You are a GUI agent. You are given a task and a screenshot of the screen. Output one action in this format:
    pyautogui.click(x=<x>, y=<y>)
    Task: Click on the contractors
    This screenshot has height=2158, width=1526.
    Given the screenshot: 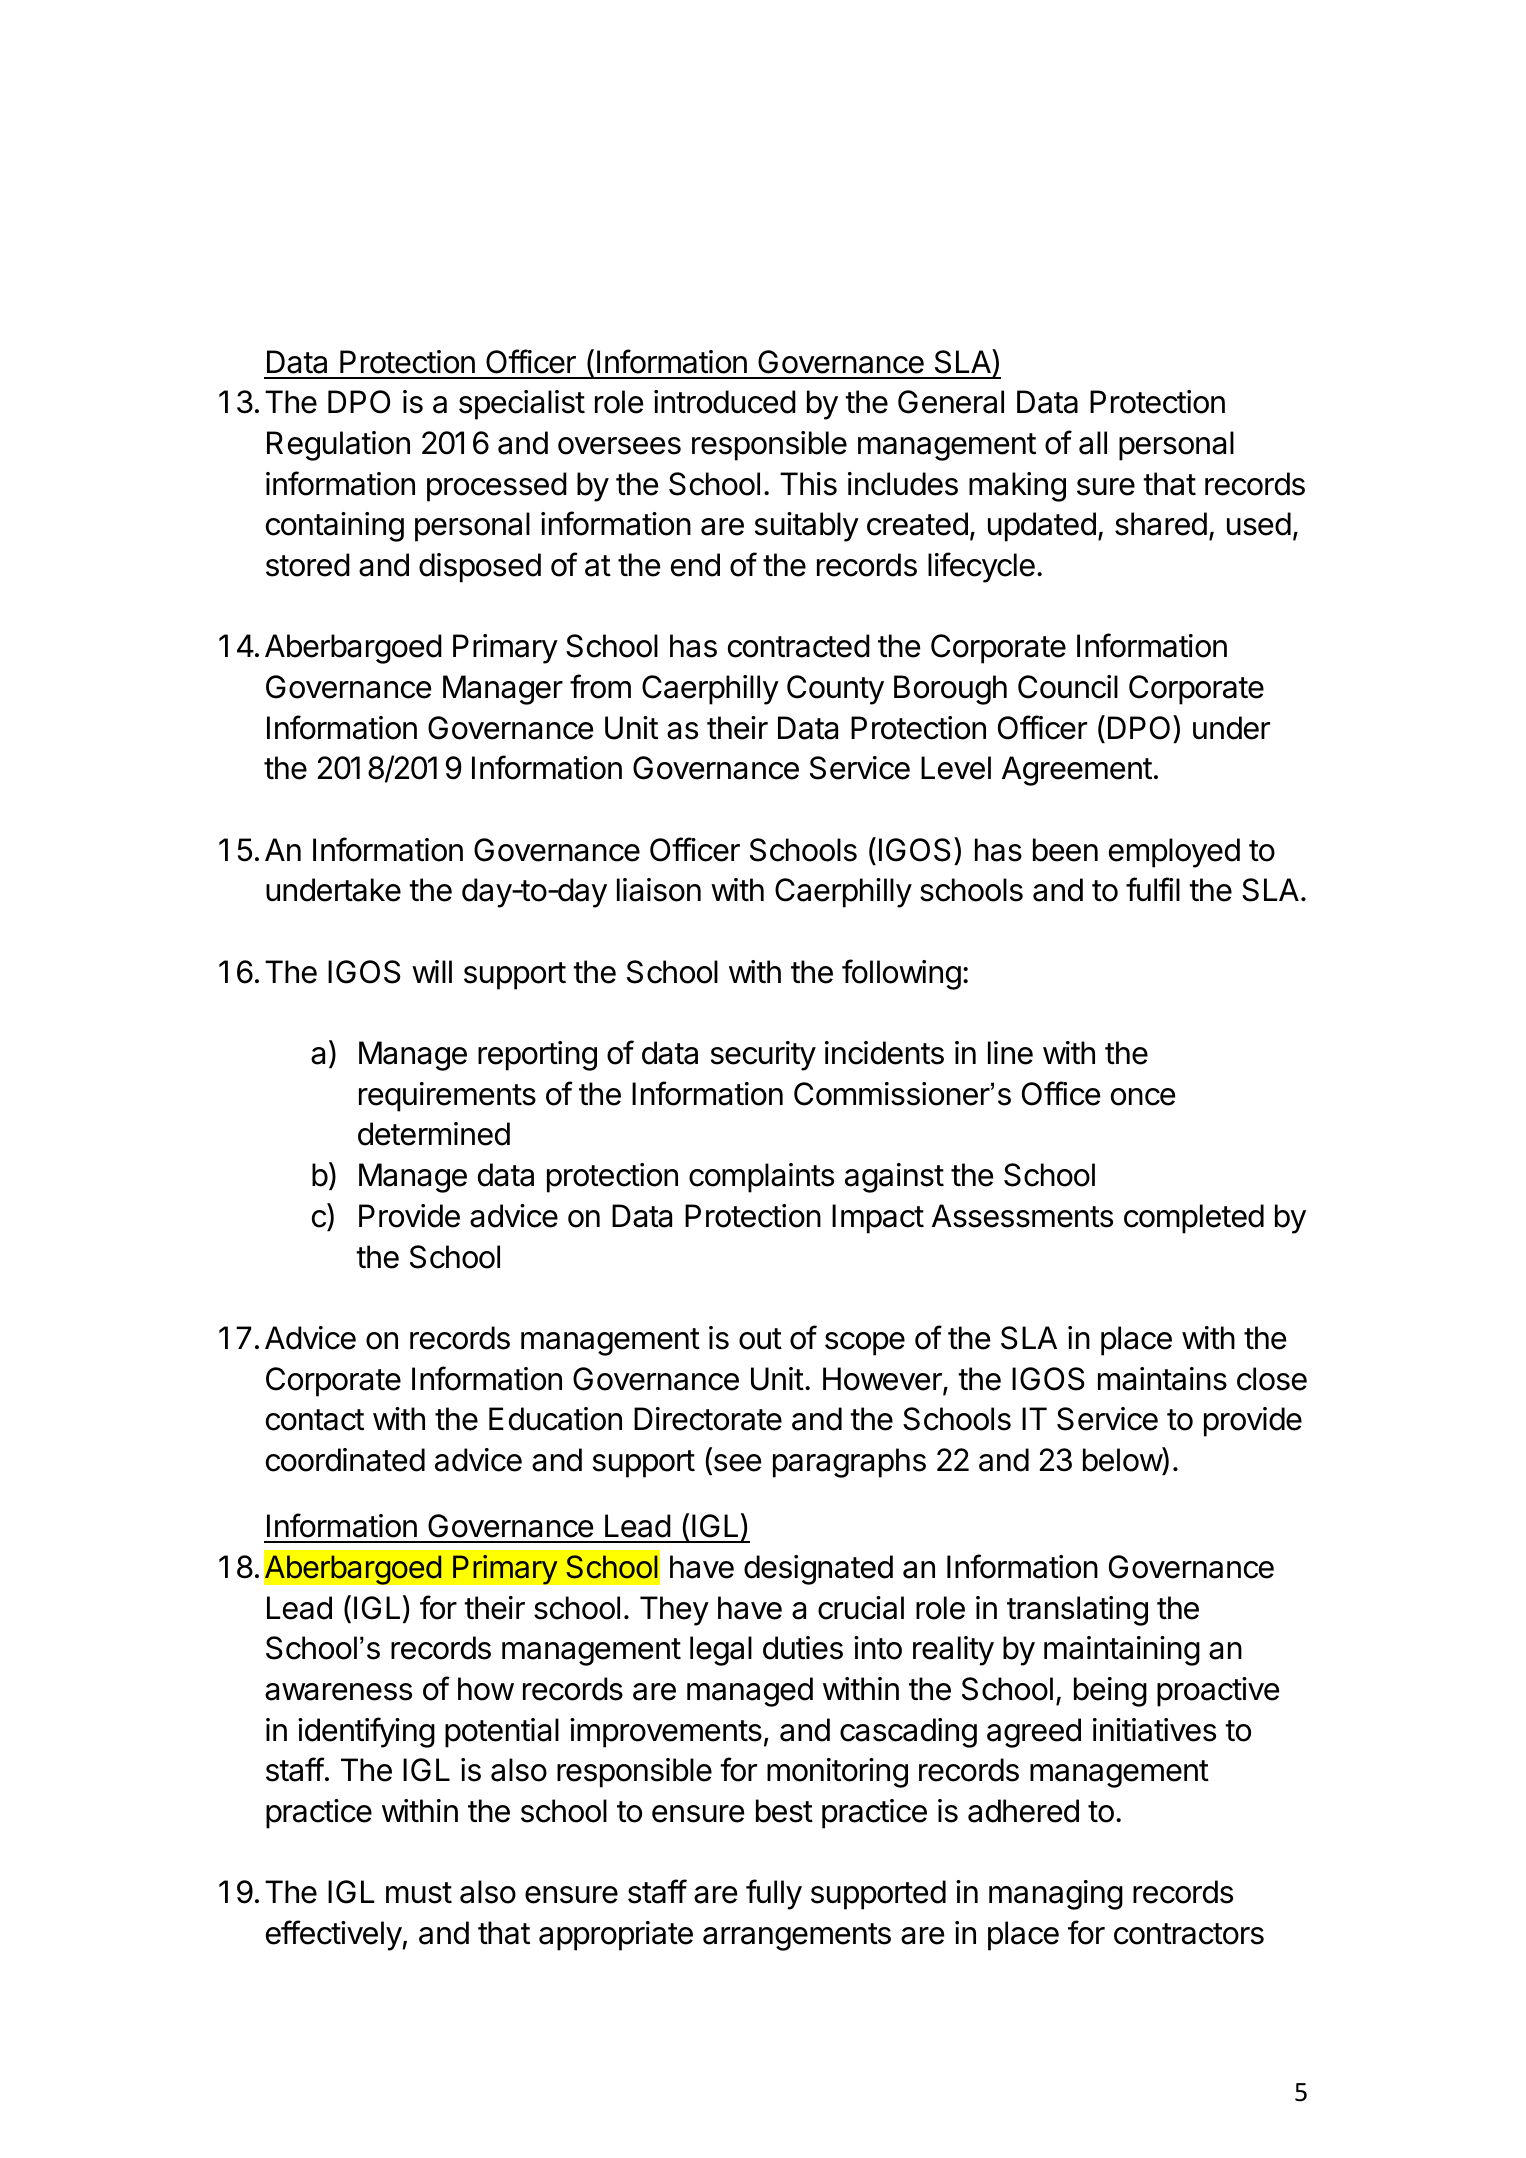 What is the action you would take?
    pyautogui.click(x=1189, y=1934)
